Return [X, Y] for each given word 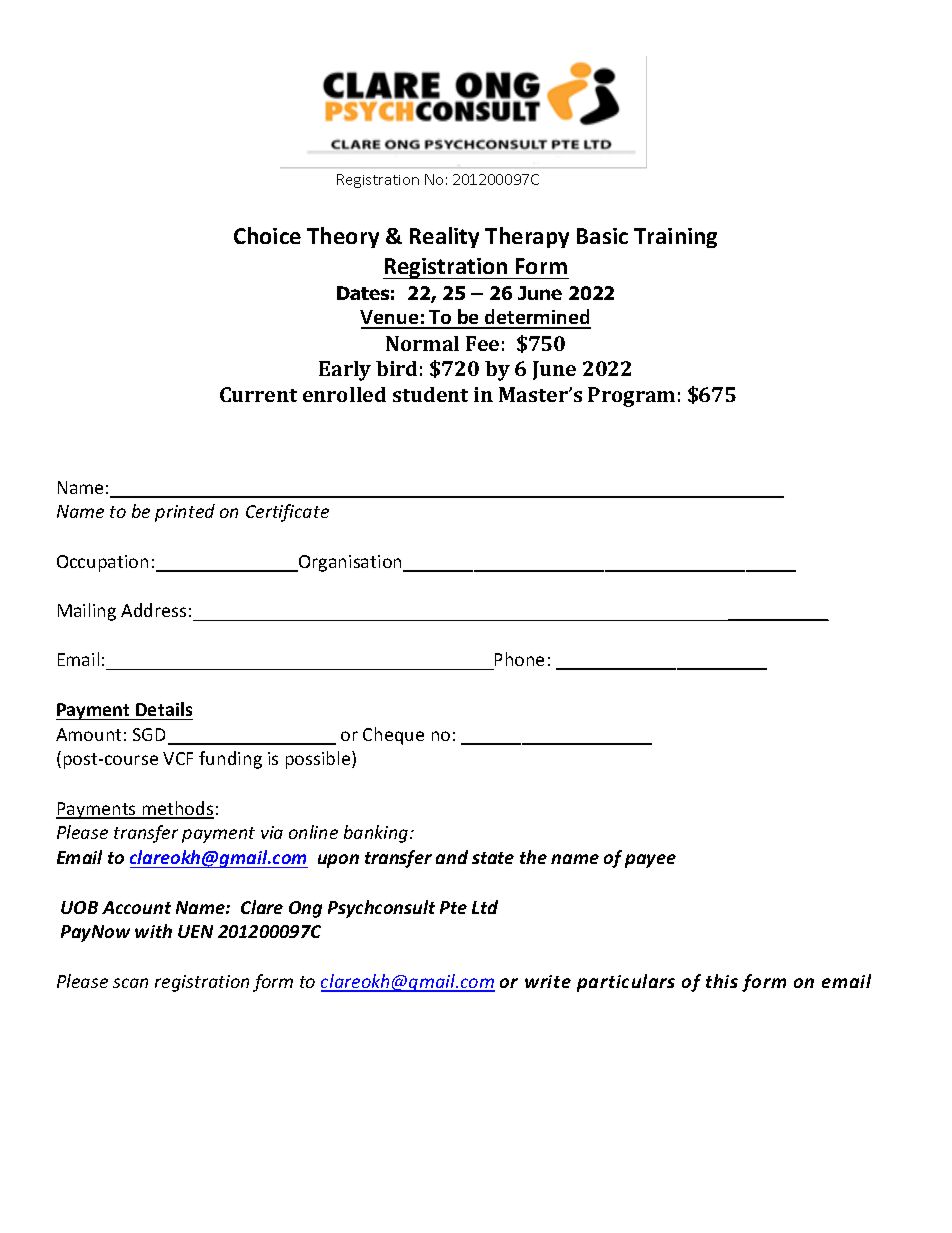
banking [377, 834]
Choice [267, 235]
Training [675, 238]
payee [650, 861]
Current [258, 394]
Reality [444, 237]
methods [177, 809]
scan [130, 983]
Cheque [393, 736]
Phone [519, 659]
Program [631, 397]
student [430, 394]
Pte [453, 907]
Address [153, 610]
